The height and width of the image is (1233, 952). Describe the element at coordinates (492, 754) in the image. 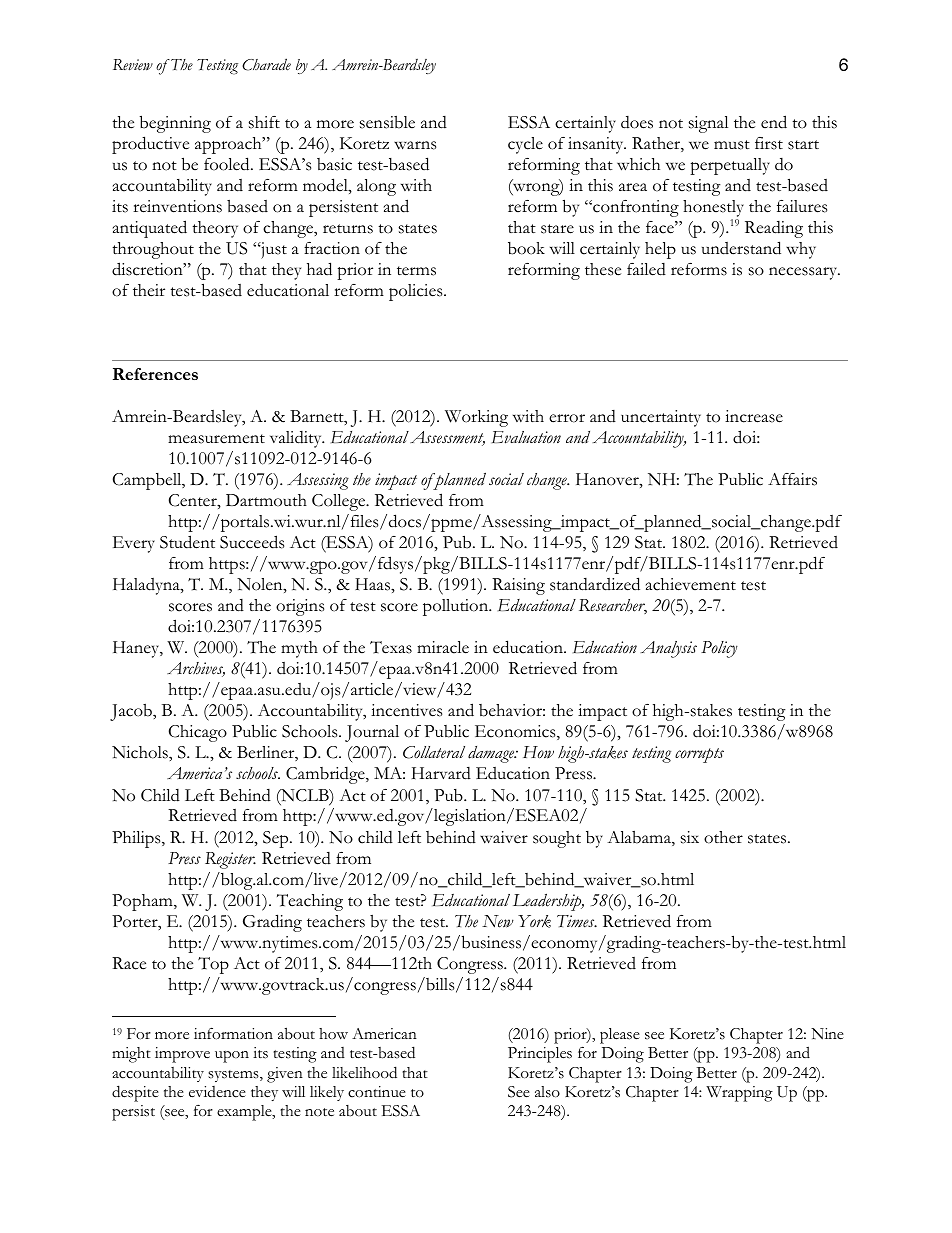

I see `damage` at that location.
